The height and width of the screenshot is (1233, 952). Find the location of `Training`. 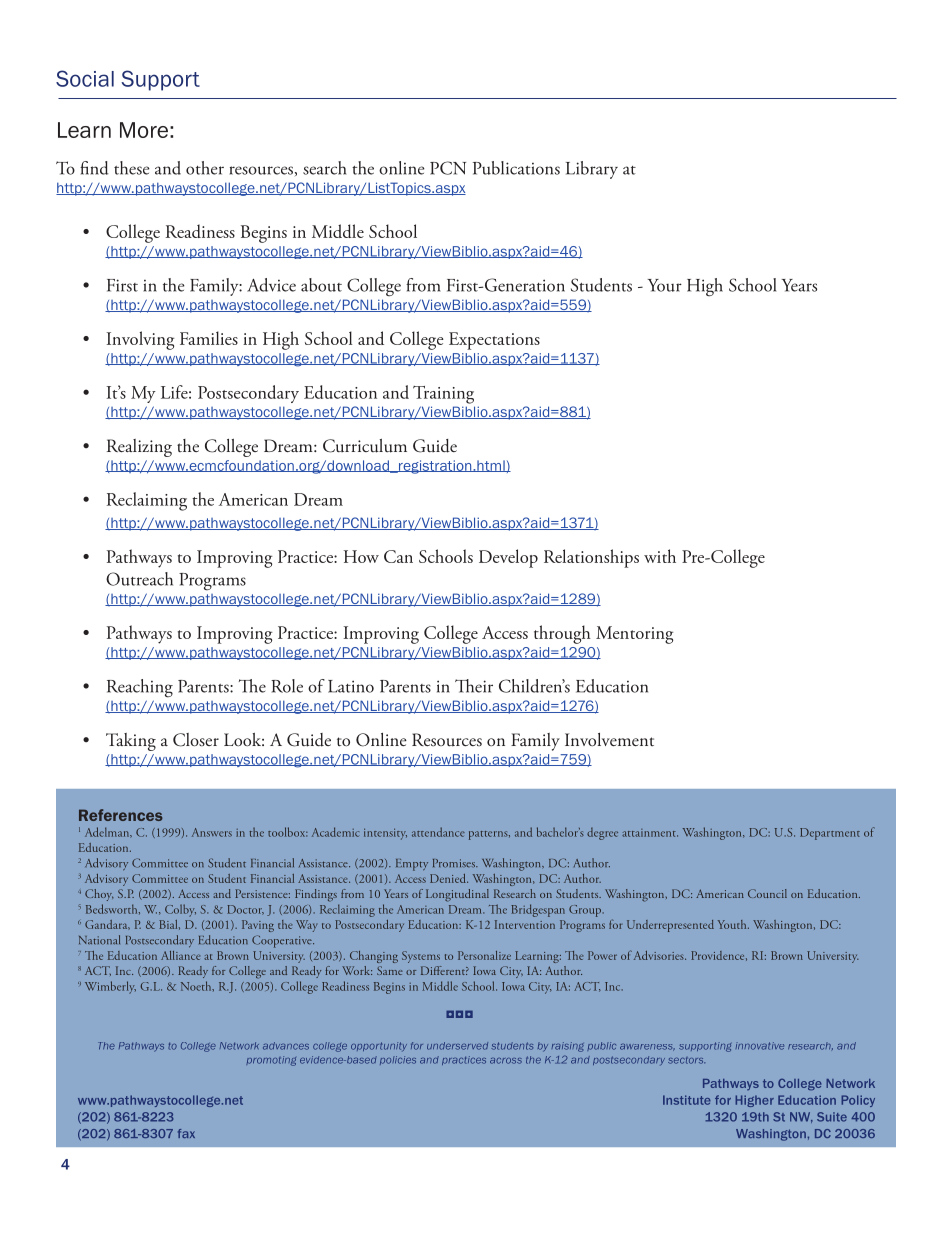

Training is located at coordinates (443, 395).
